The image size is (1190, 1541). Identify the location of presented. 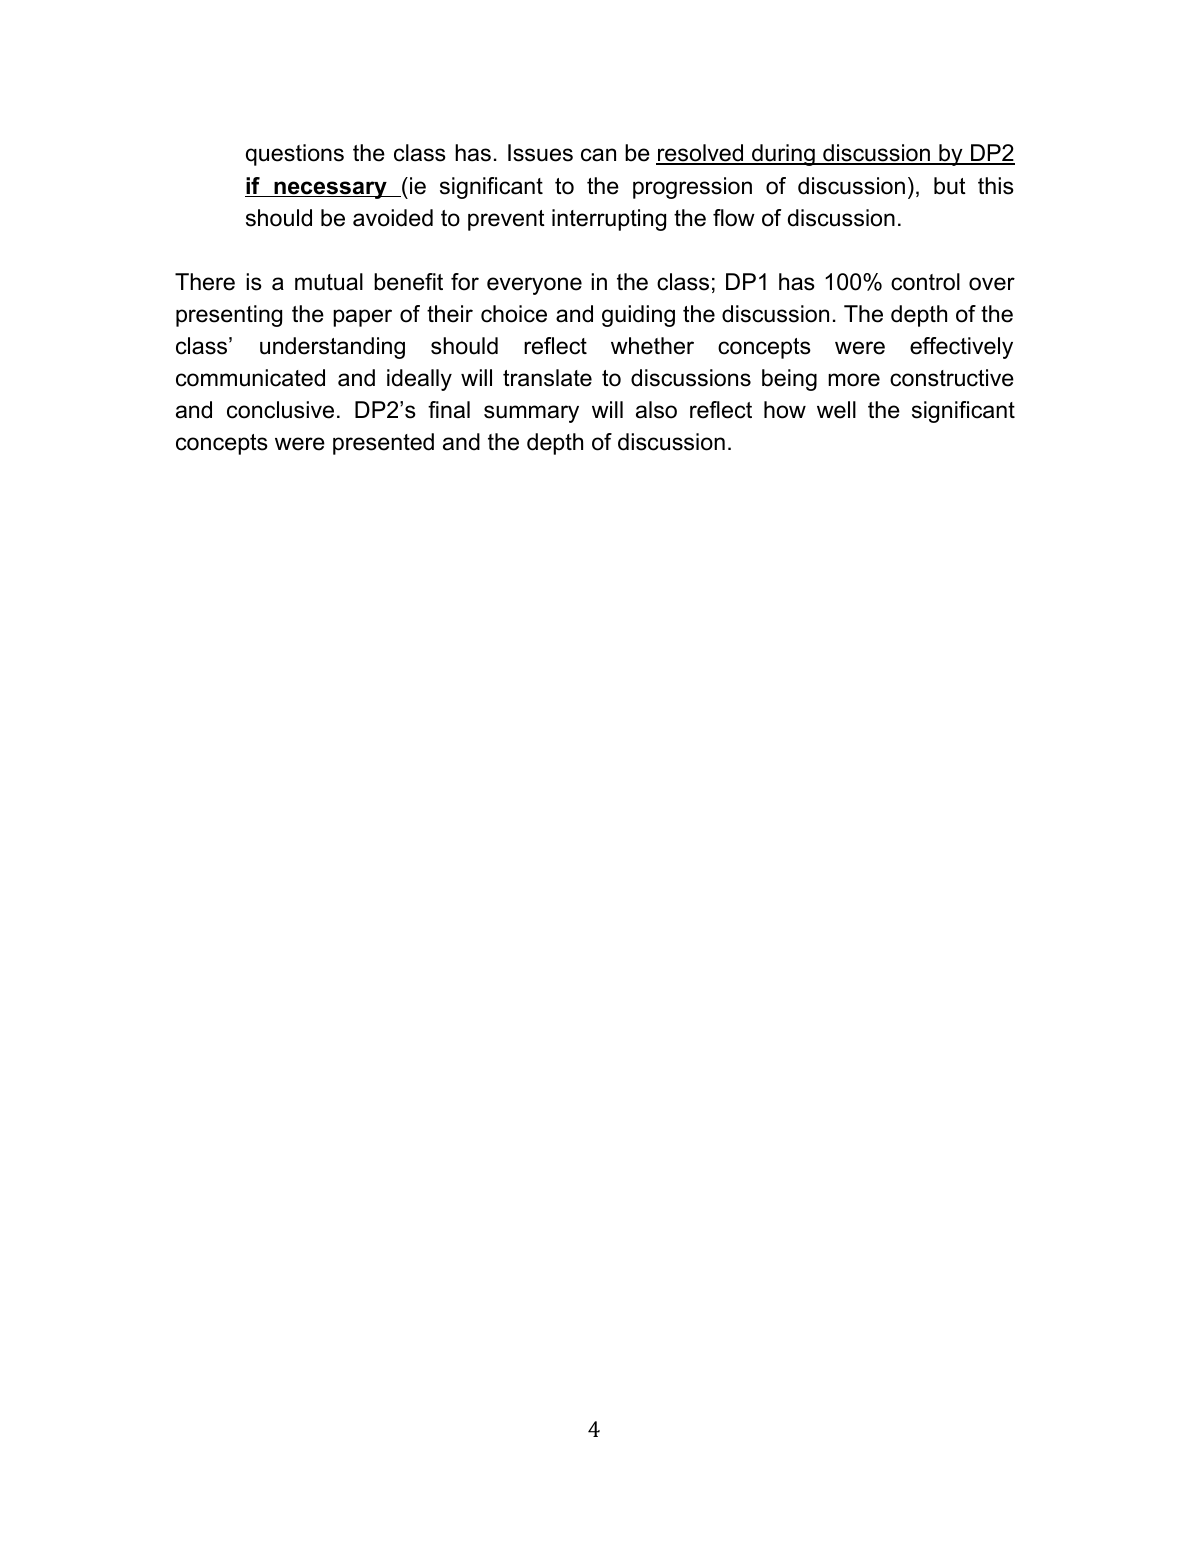
(383, 444).
